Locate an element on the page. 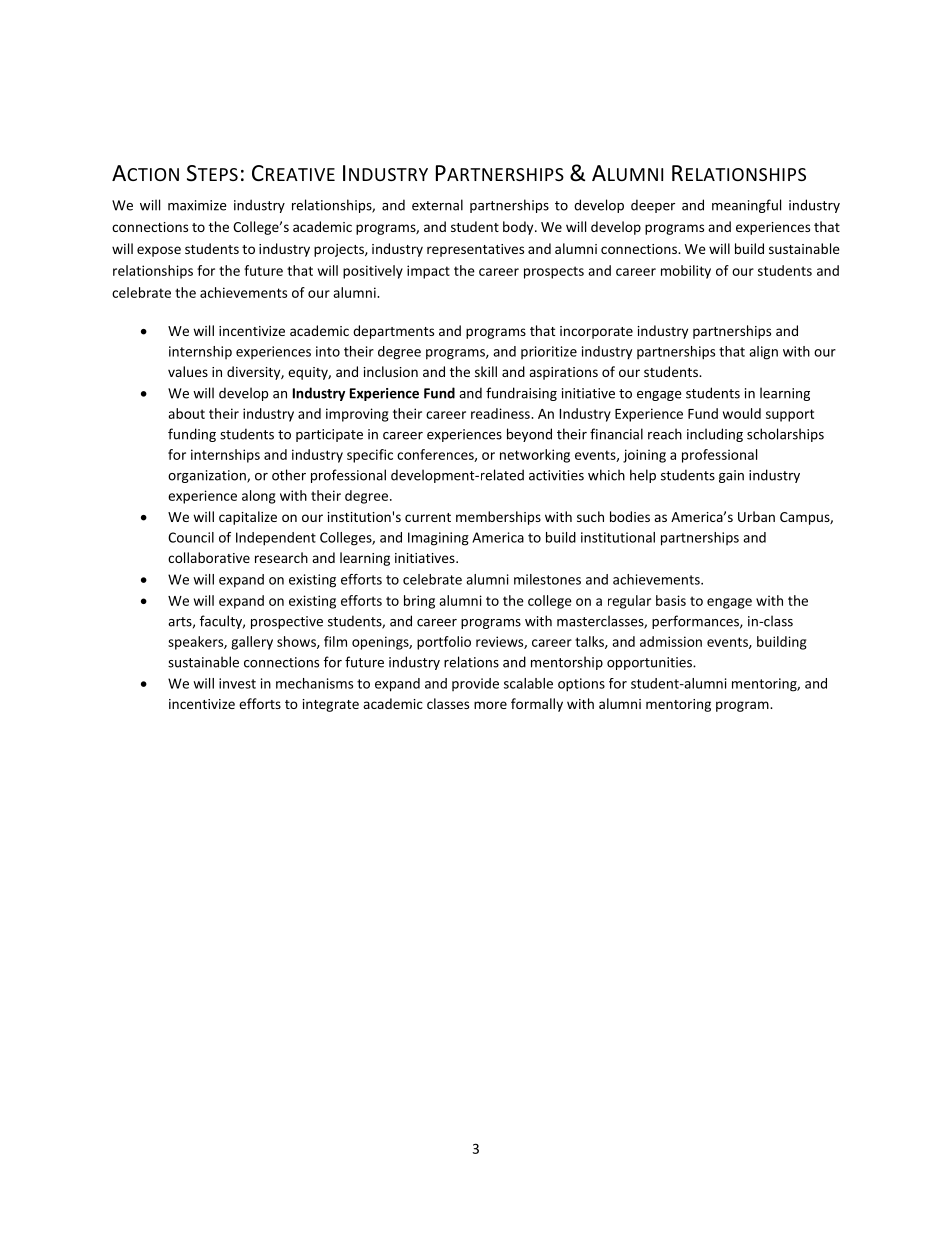 The width and height of the image is (952, 1233). meaningful is located at coordinates (746, 206).
